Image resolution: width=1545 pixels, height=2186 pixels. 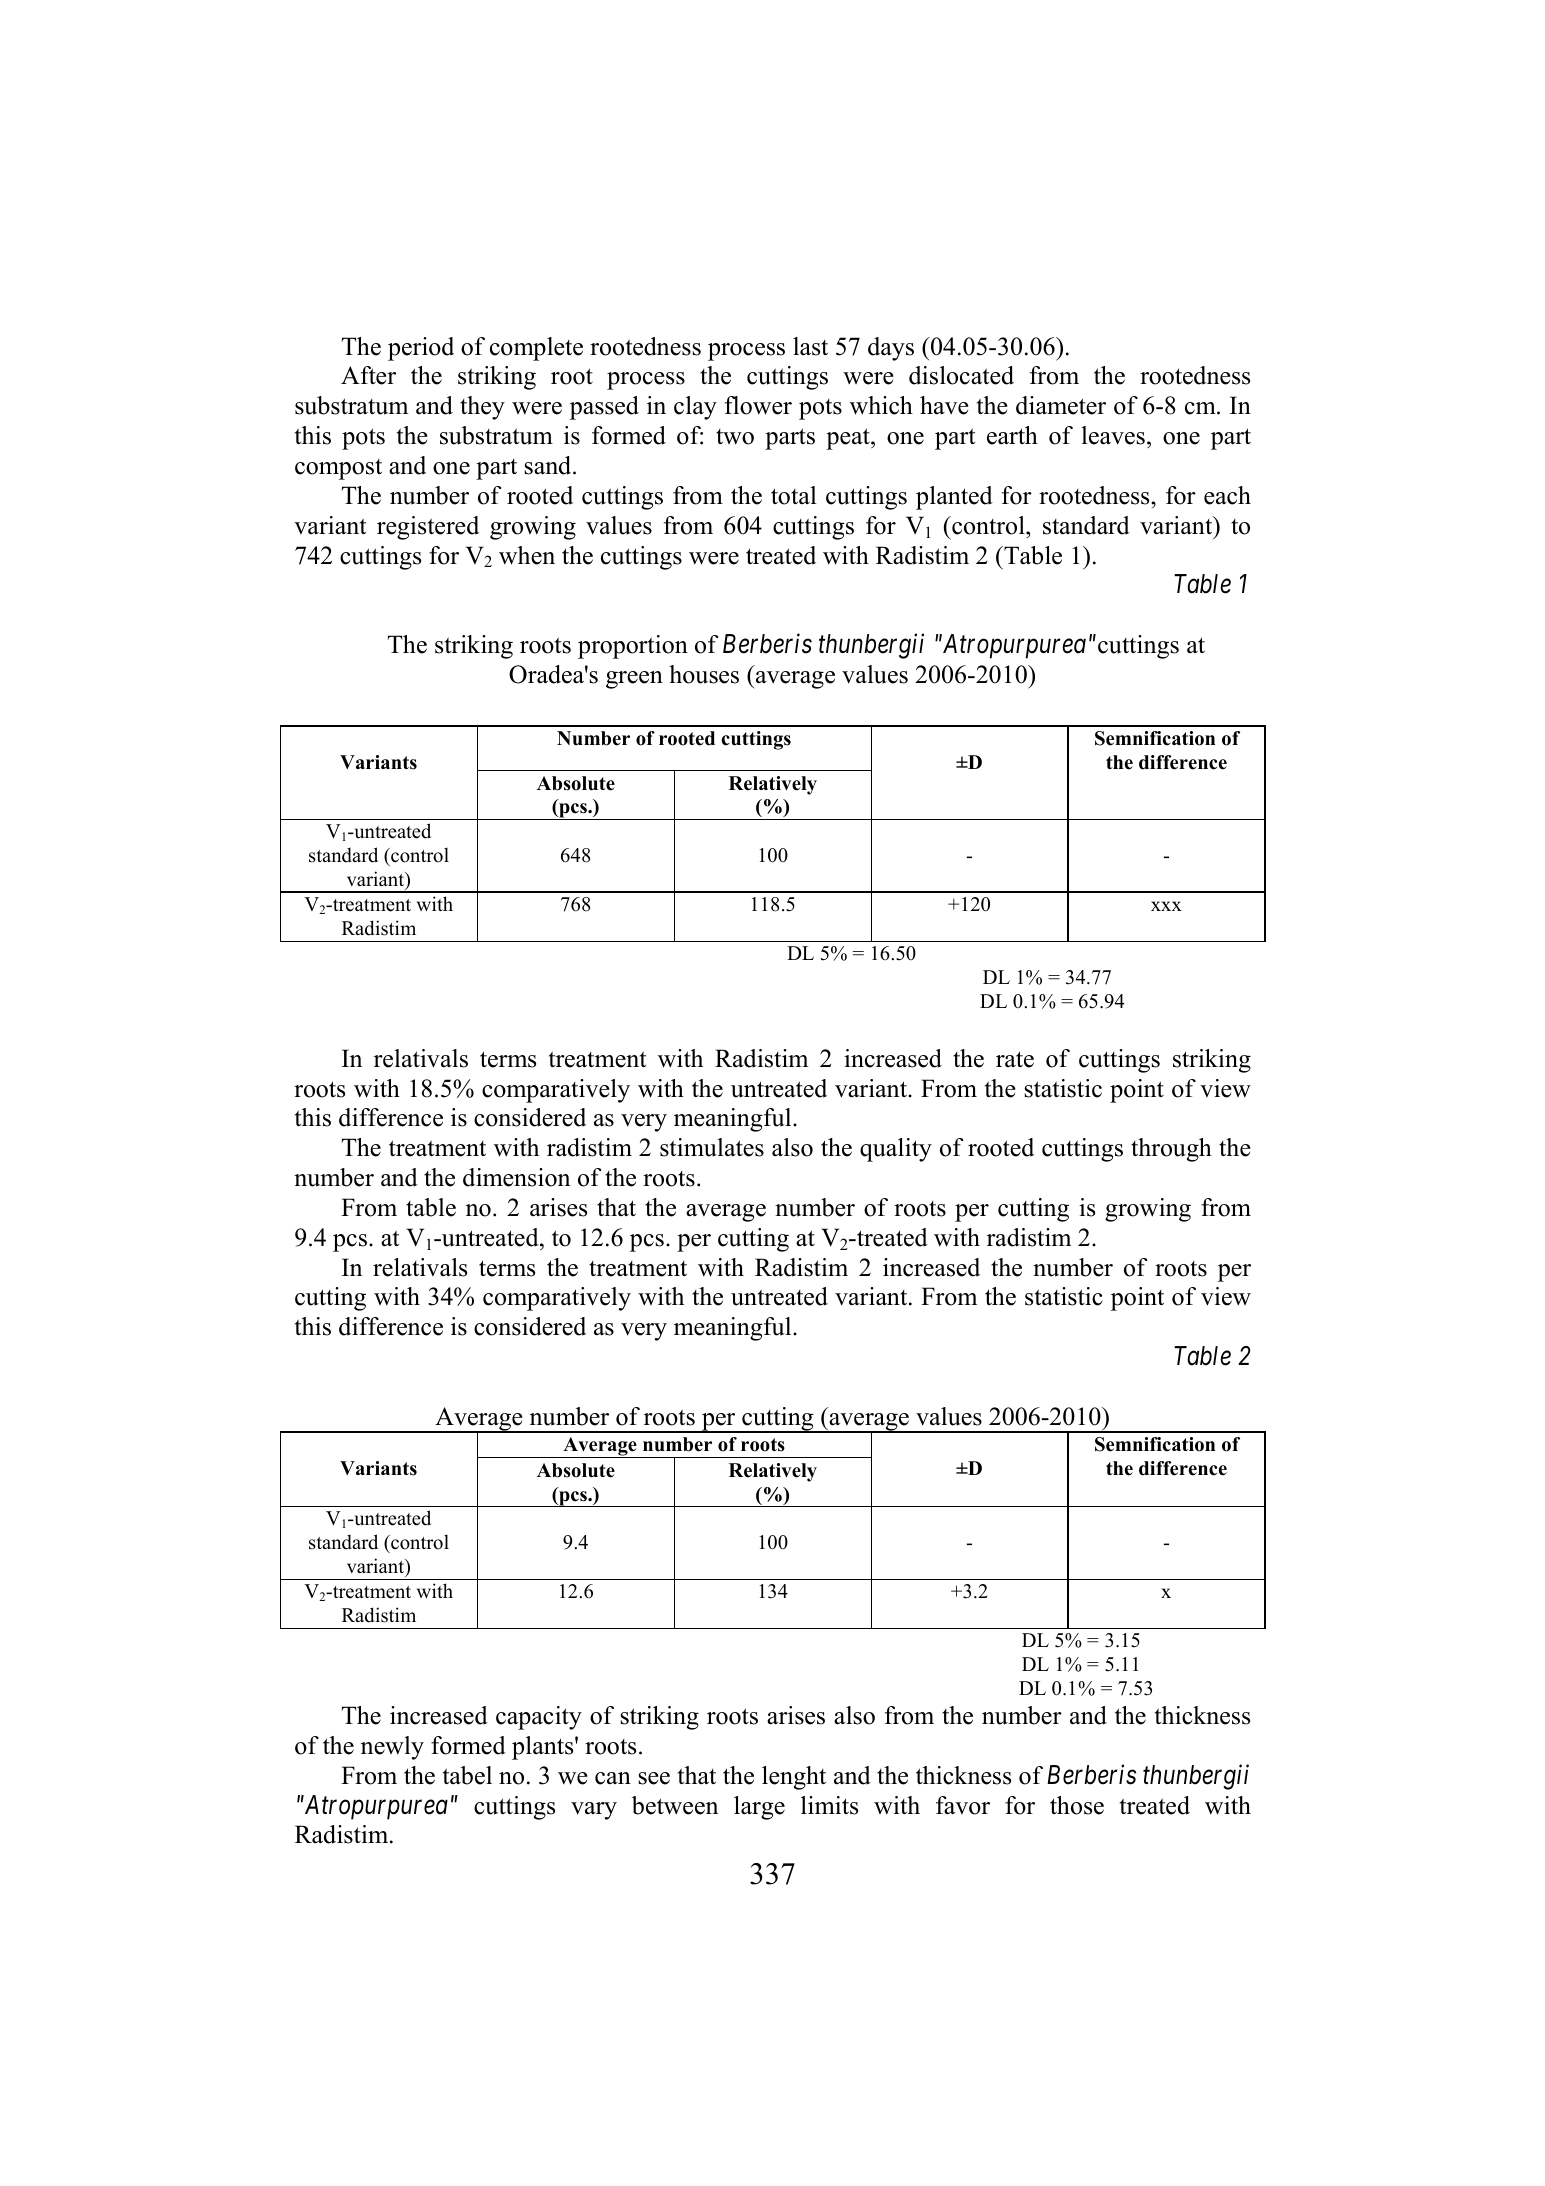 I want to click on green, so click(x=634, y=680).
